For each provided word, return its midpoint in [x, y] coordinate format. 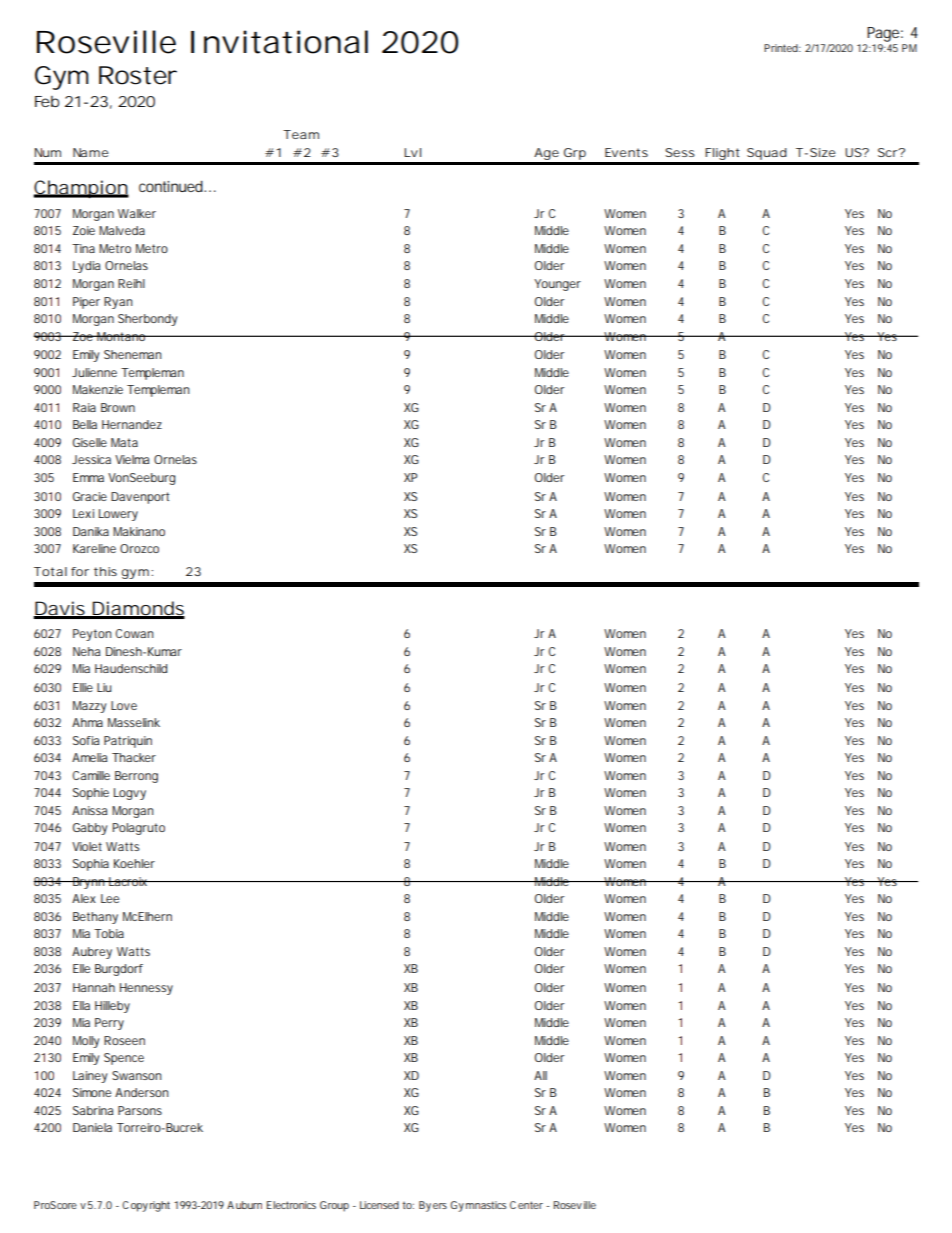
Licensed [379, 1205]
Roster [138, 75]
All [540, 1075]
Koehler [134, 863]
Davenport [140, 498]
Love [124, 705]
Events [626, 152]
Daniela [92, 1127]
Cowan [134, 633]
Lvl [412, 152]
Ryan [118, 303]
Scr [889, 152]
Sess [680, 152]
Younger [557, 285]
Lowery [118, 515]
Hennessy [146, 989]
